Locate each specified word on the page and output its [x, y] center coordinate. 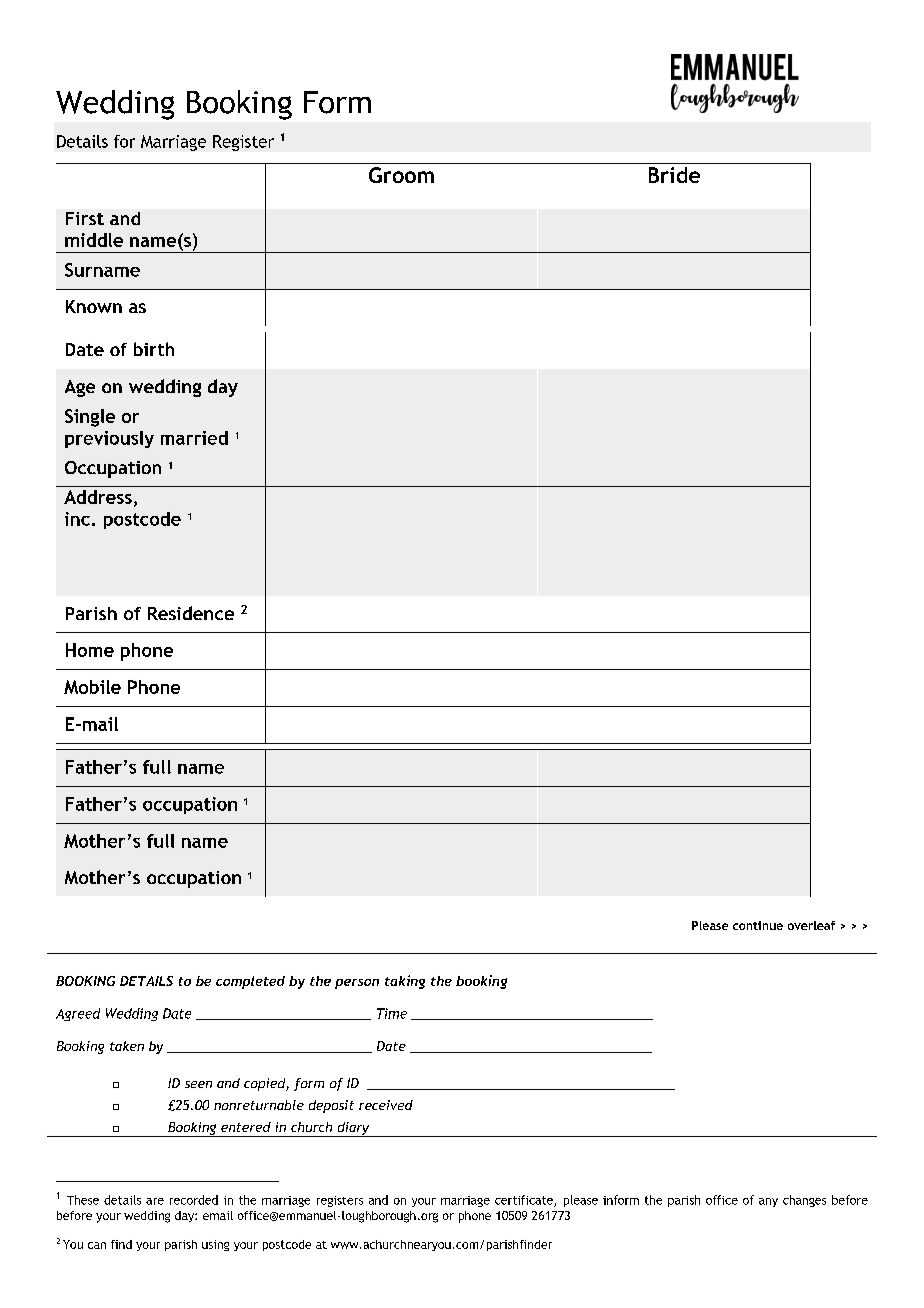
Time [392, 1013]
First [85, 218]
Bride [674, 175]
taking [405, 982]
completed [250, 982]
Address [98, 497]
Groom [401, 175]
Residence [191, 613]
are [155, 1201]
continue [758, 925]
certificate [525, 1201]
